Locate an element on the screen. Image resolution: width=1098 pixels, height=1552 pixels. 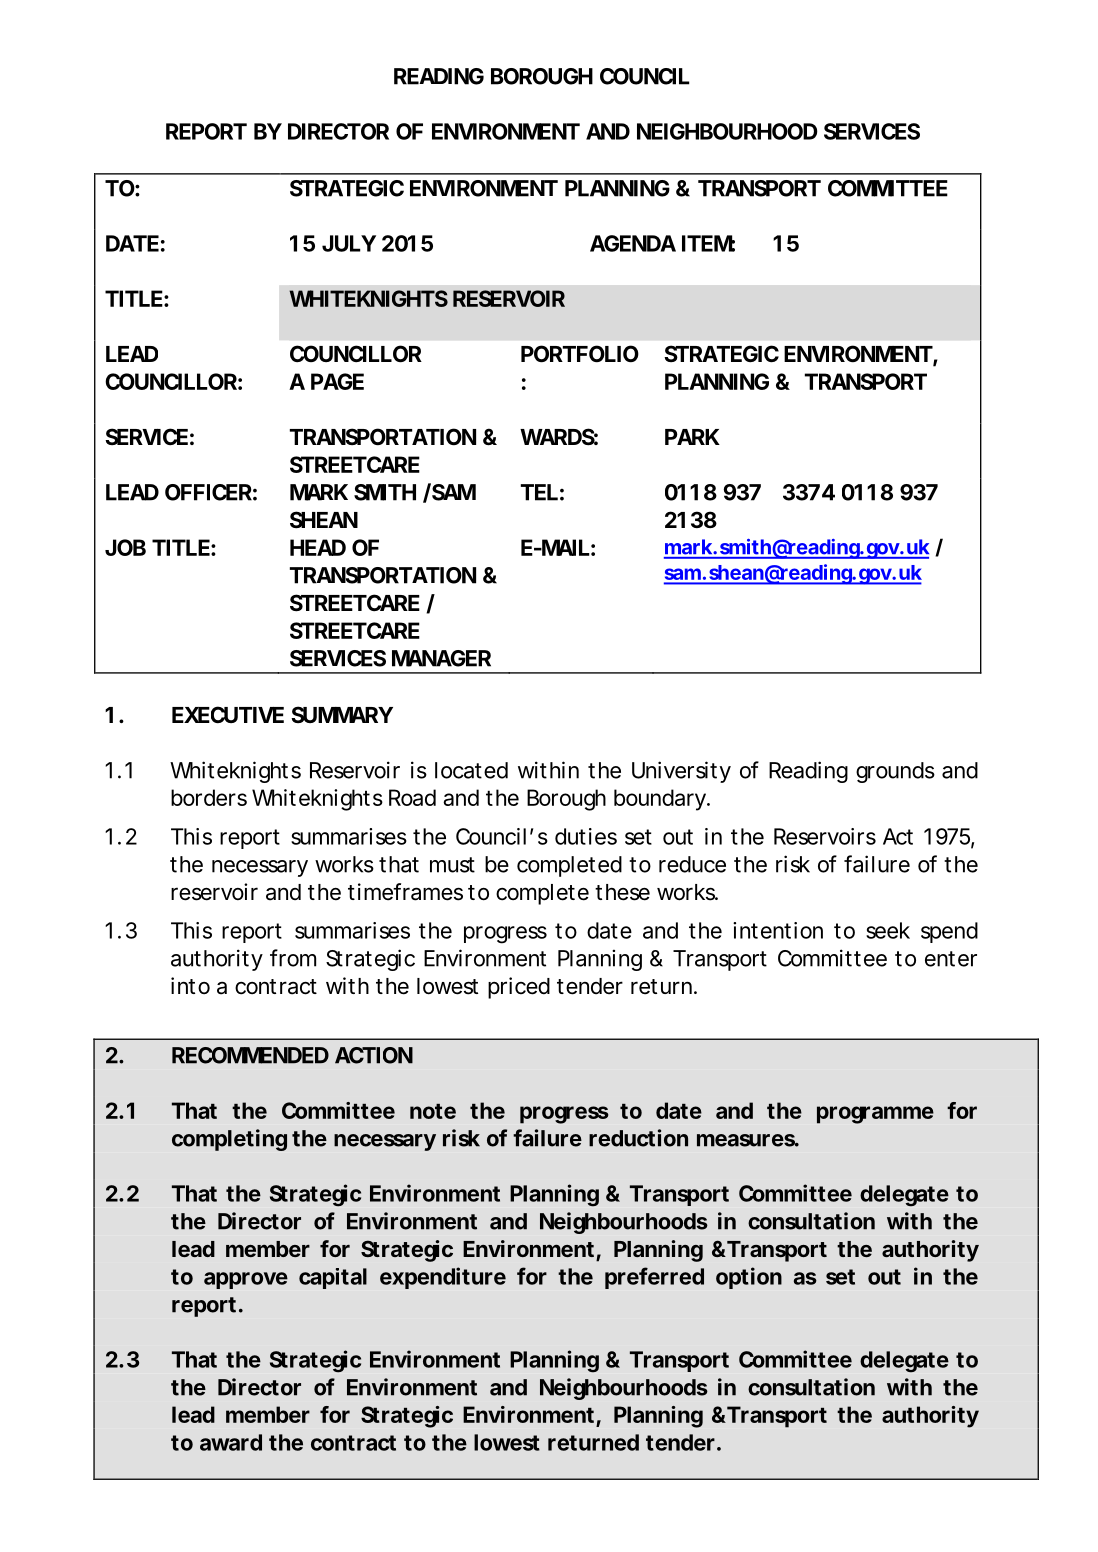
located is located at coordinates (471, 770).
